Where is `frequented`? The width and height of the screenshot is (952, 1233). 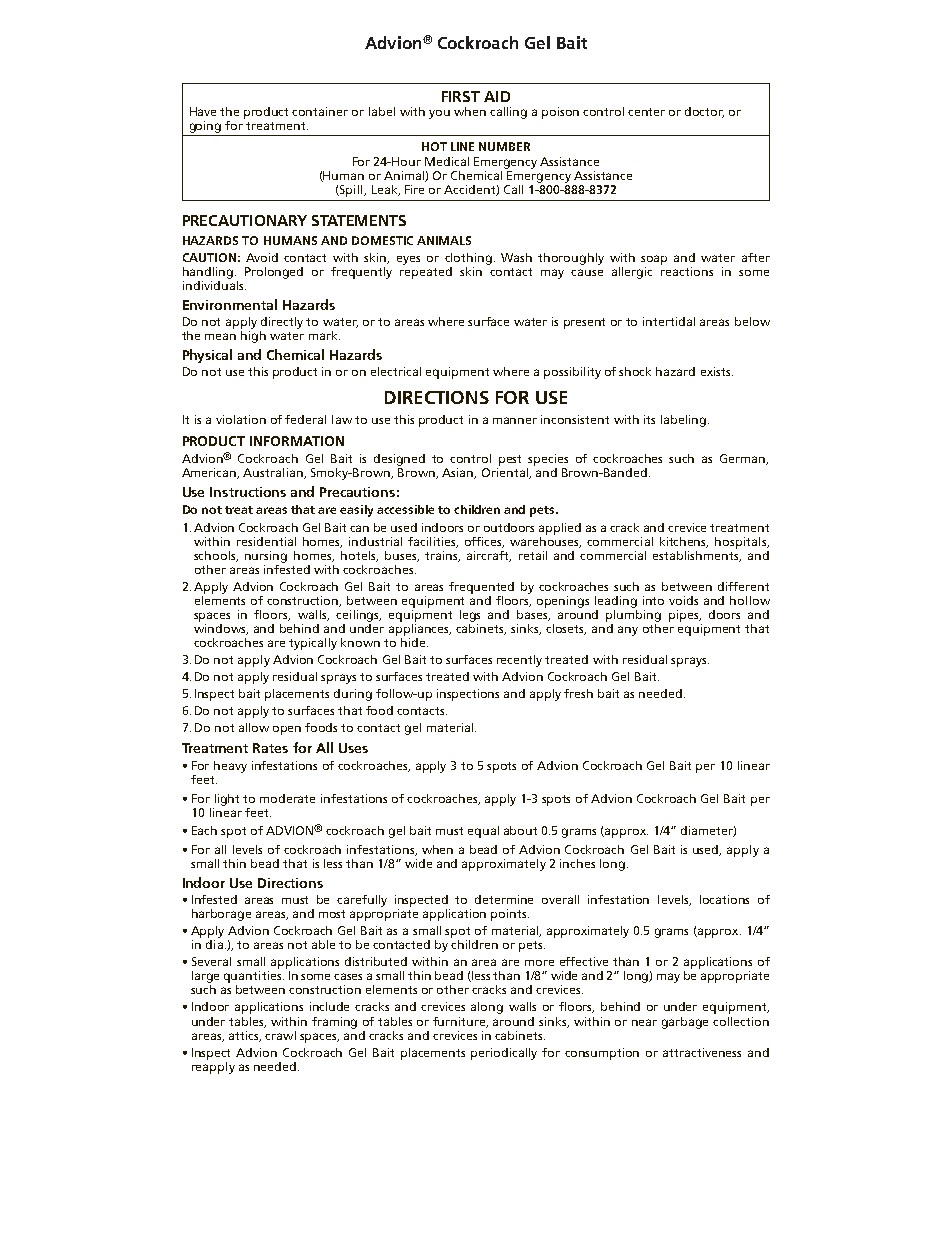
frequented is located at coordinates (481, 588).
